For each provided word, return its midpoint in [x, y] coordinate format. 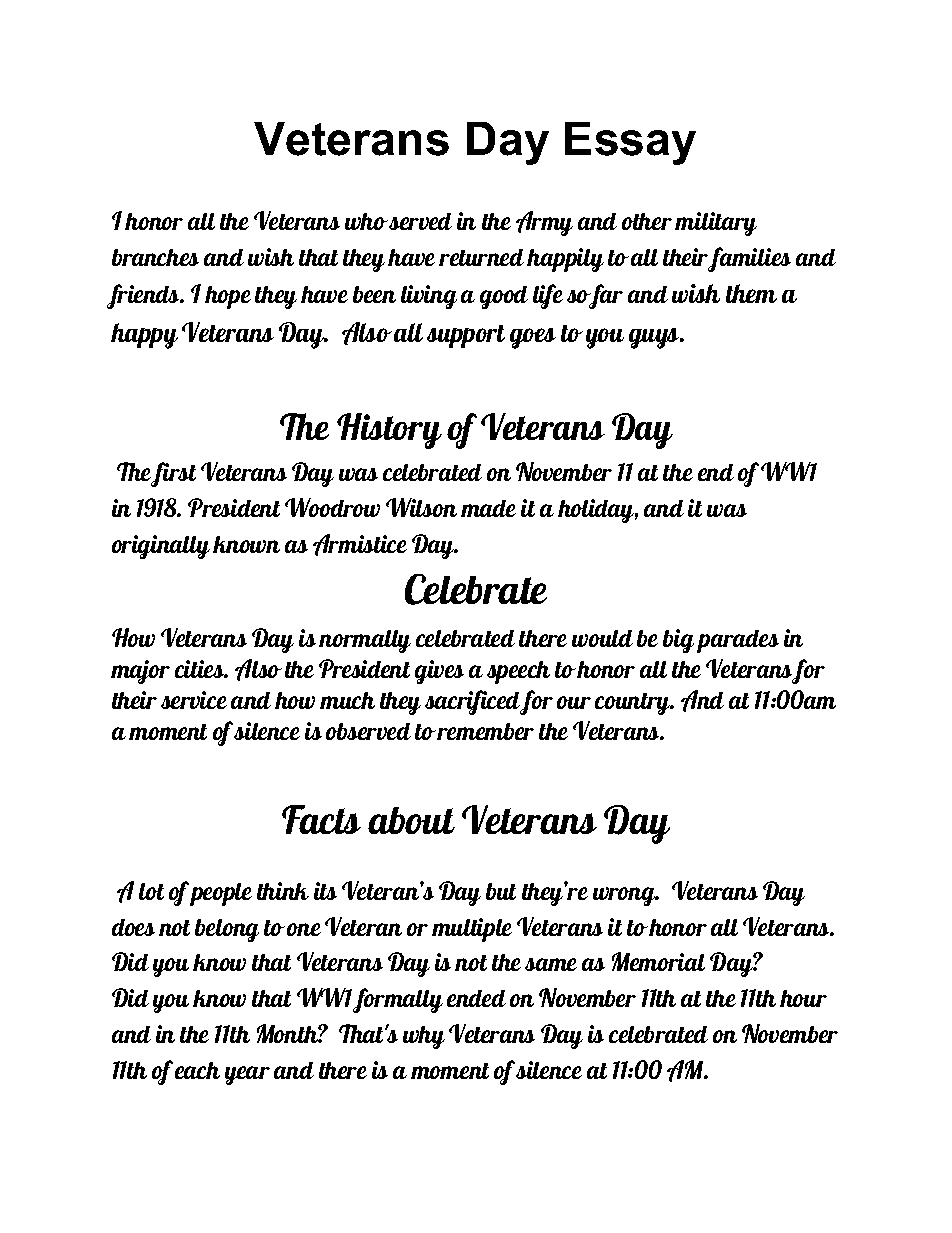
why [424, 1037]
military [716, 224]
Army [544, 223]
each [197, 1070]
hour [803, 998]
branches [155, 257]
